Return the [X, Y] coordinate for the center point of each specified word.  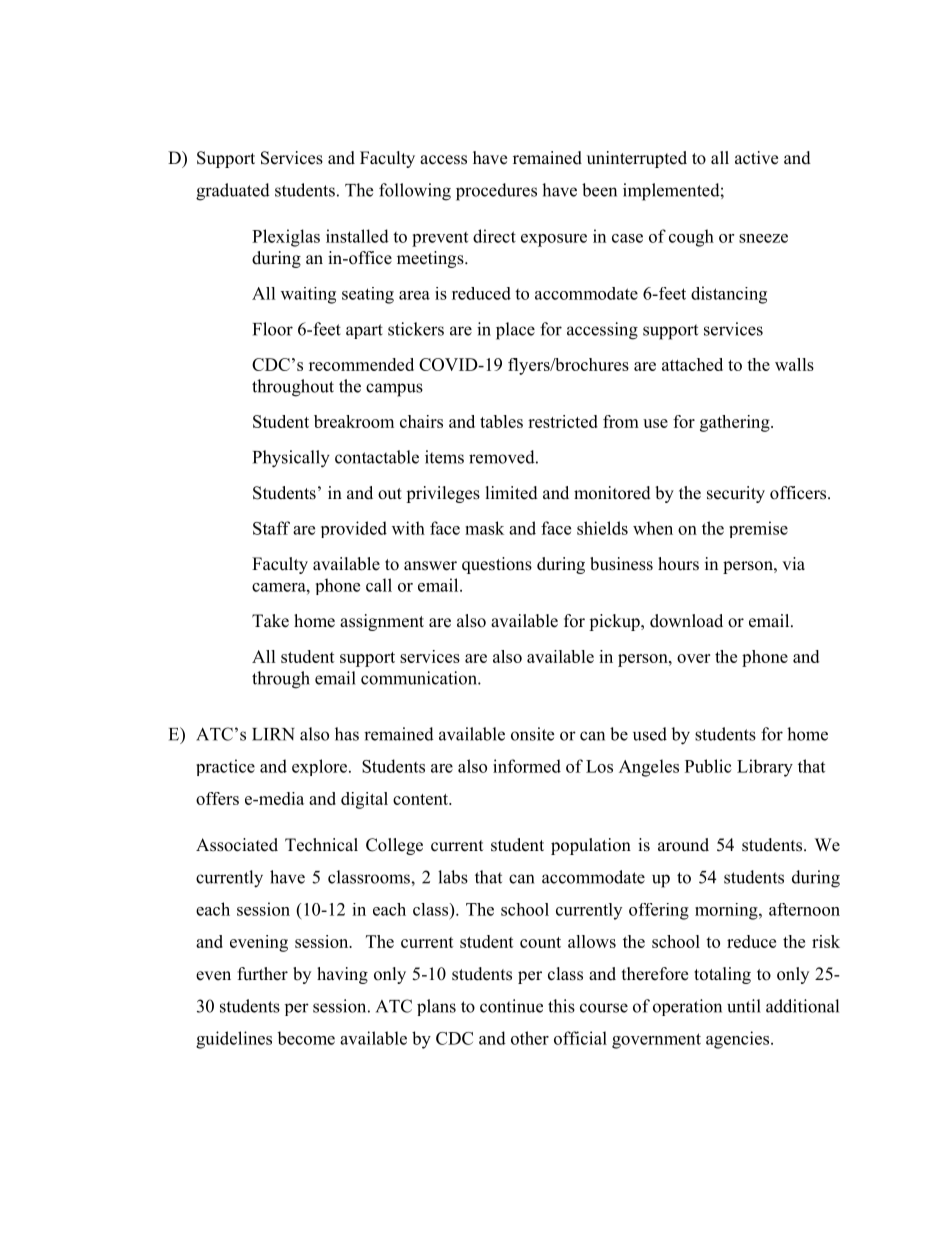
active [756, 158]
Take [270, 621]
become [306, 1038]
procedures [496, 192]
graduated [233, 192]
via [793, 563]
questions [497, 565]
